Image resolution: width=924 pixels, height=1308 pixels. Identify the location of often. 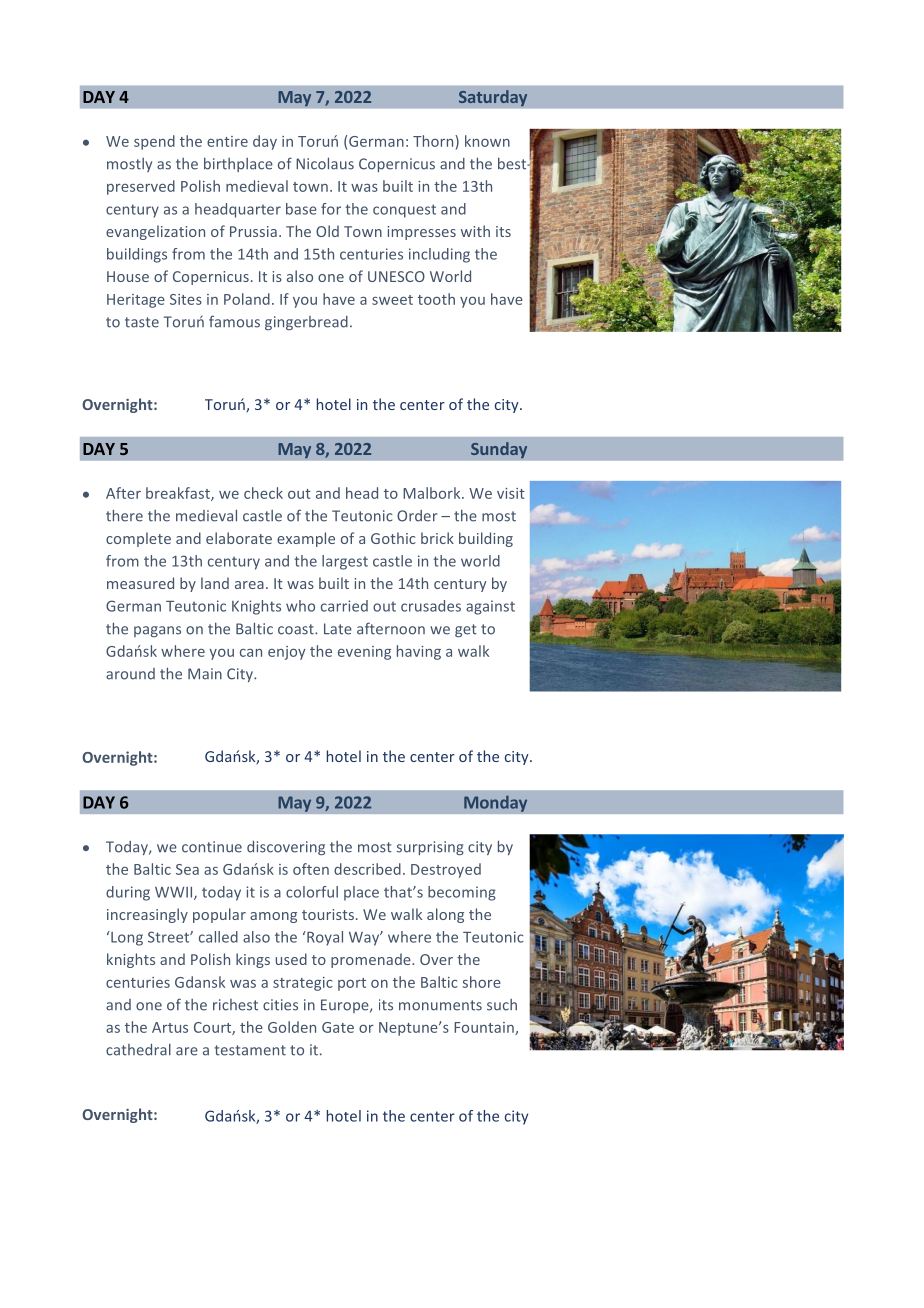
(311, 869).
